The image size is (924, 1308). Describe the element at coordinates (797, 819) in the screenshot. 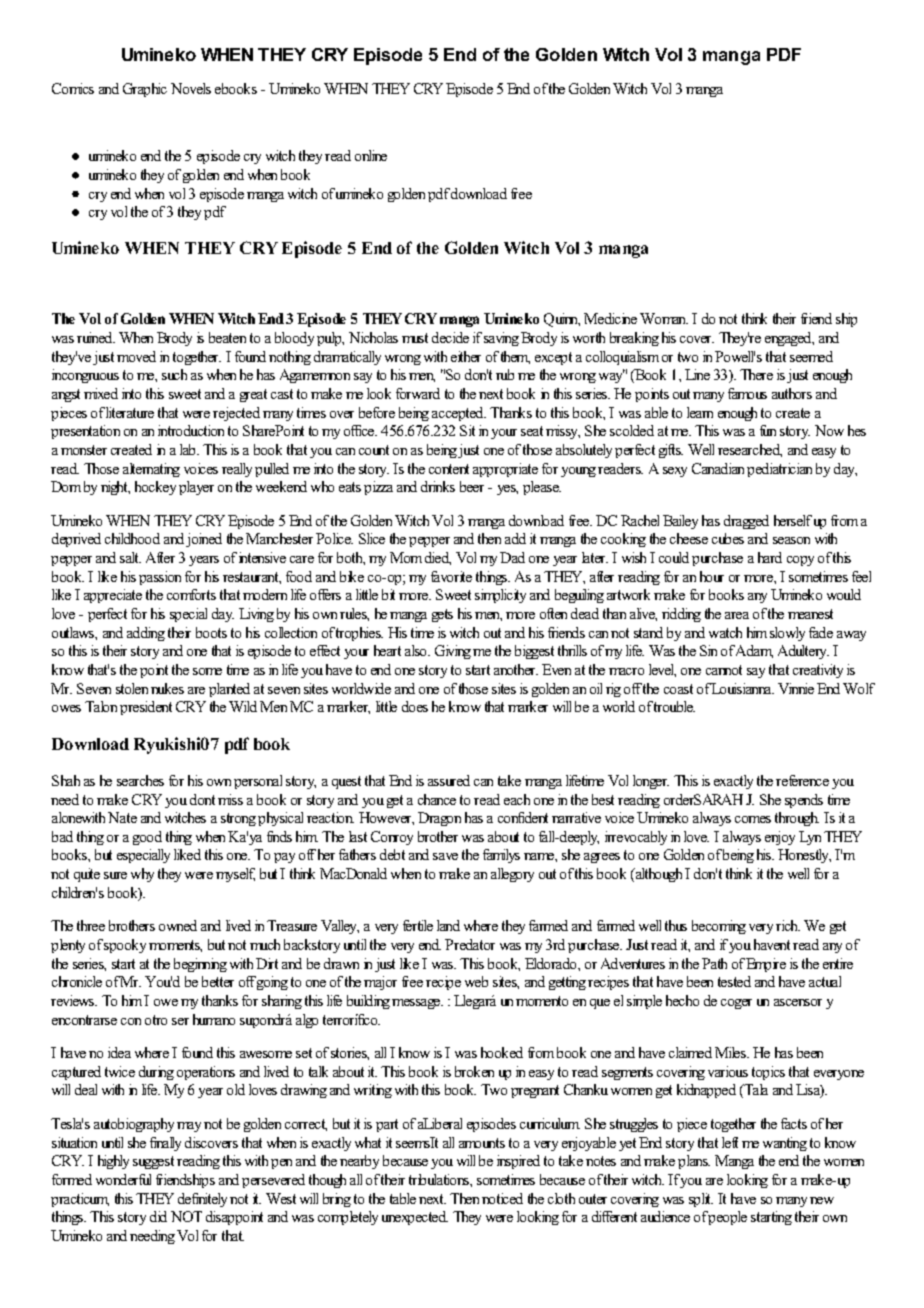

I see `through` at that location.
